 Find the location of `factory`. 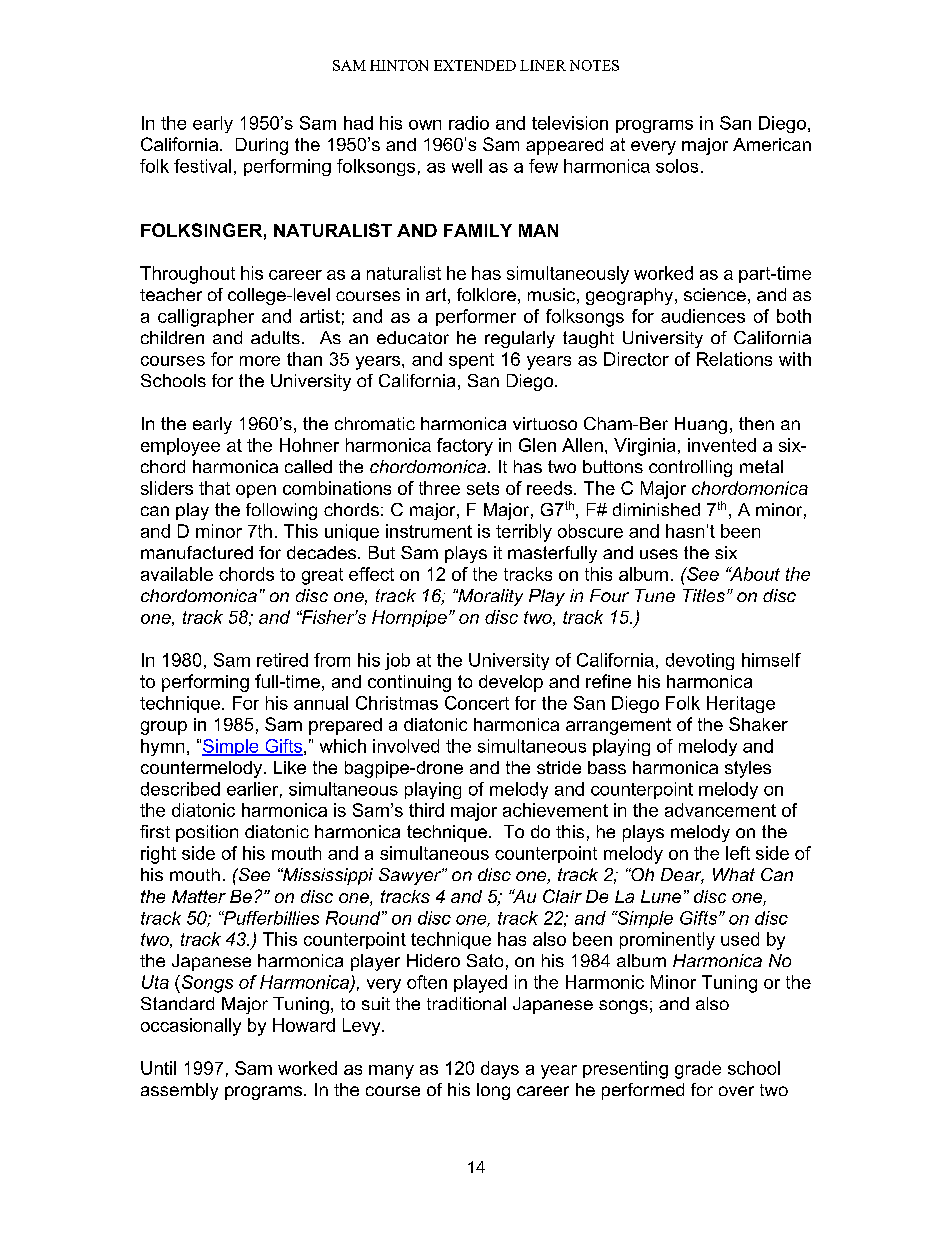

factory is located at coordinates (465, 447).
